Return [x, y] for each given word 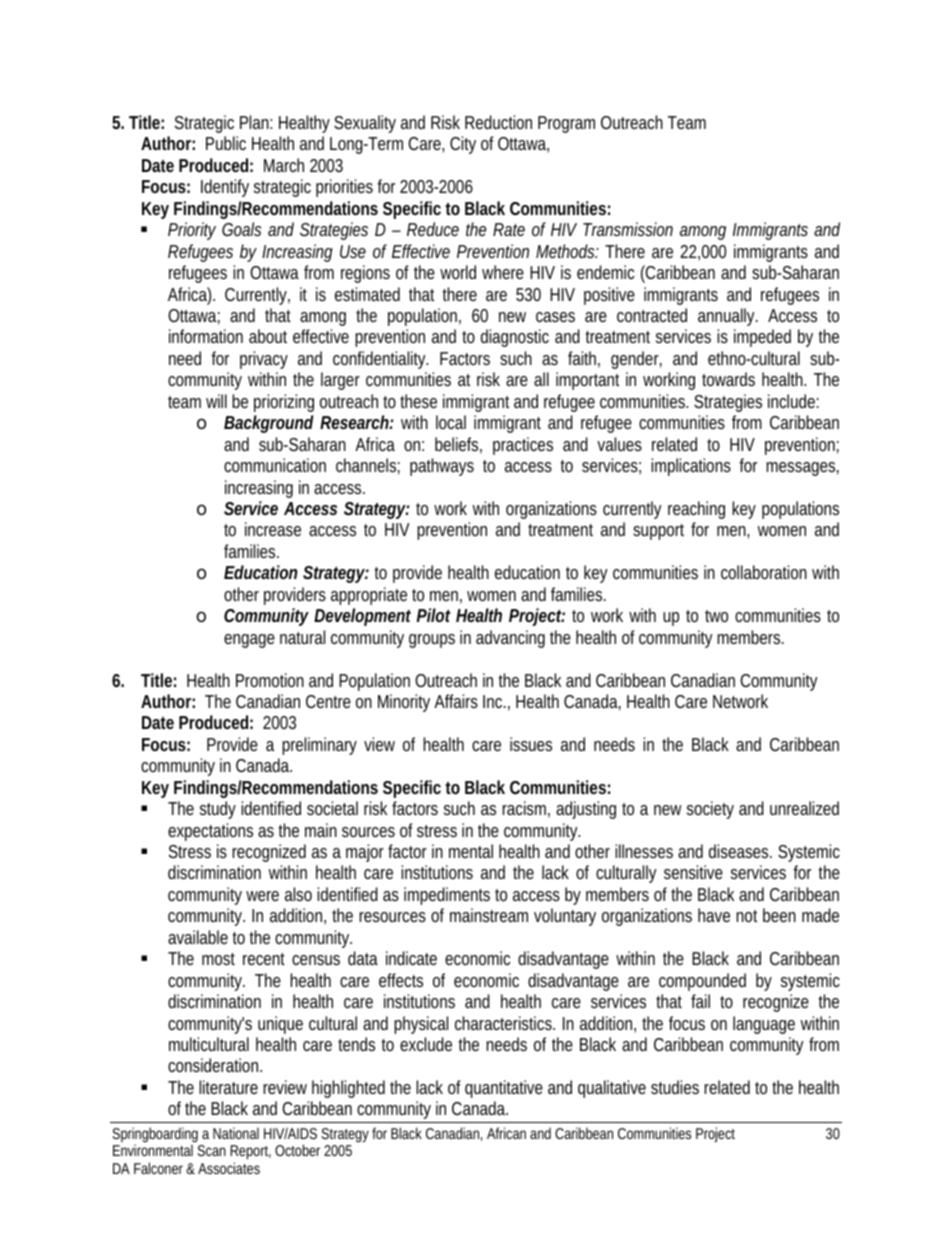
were [262, 896]
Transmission [628, 229]
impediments [447, 896]
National [236, 1133]
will [216, 401]
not [746, 916]
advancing [510, 639]
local [451, 422]
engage [249, 641]
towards [728, 379]
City [463, 145]
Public [226, 143]
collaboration [764, 572]
